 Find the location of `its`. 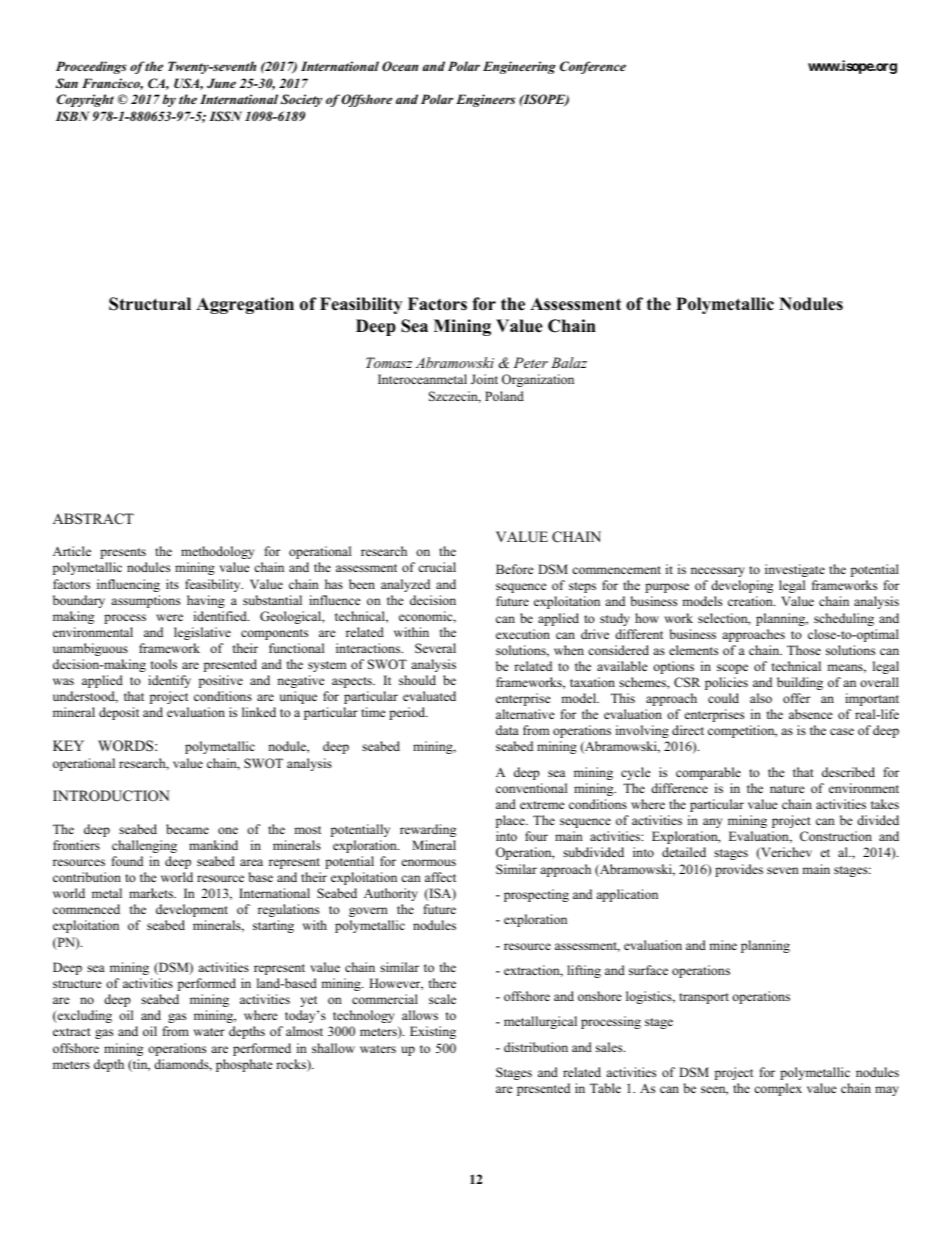

its is located at coordinates (172, 584).
